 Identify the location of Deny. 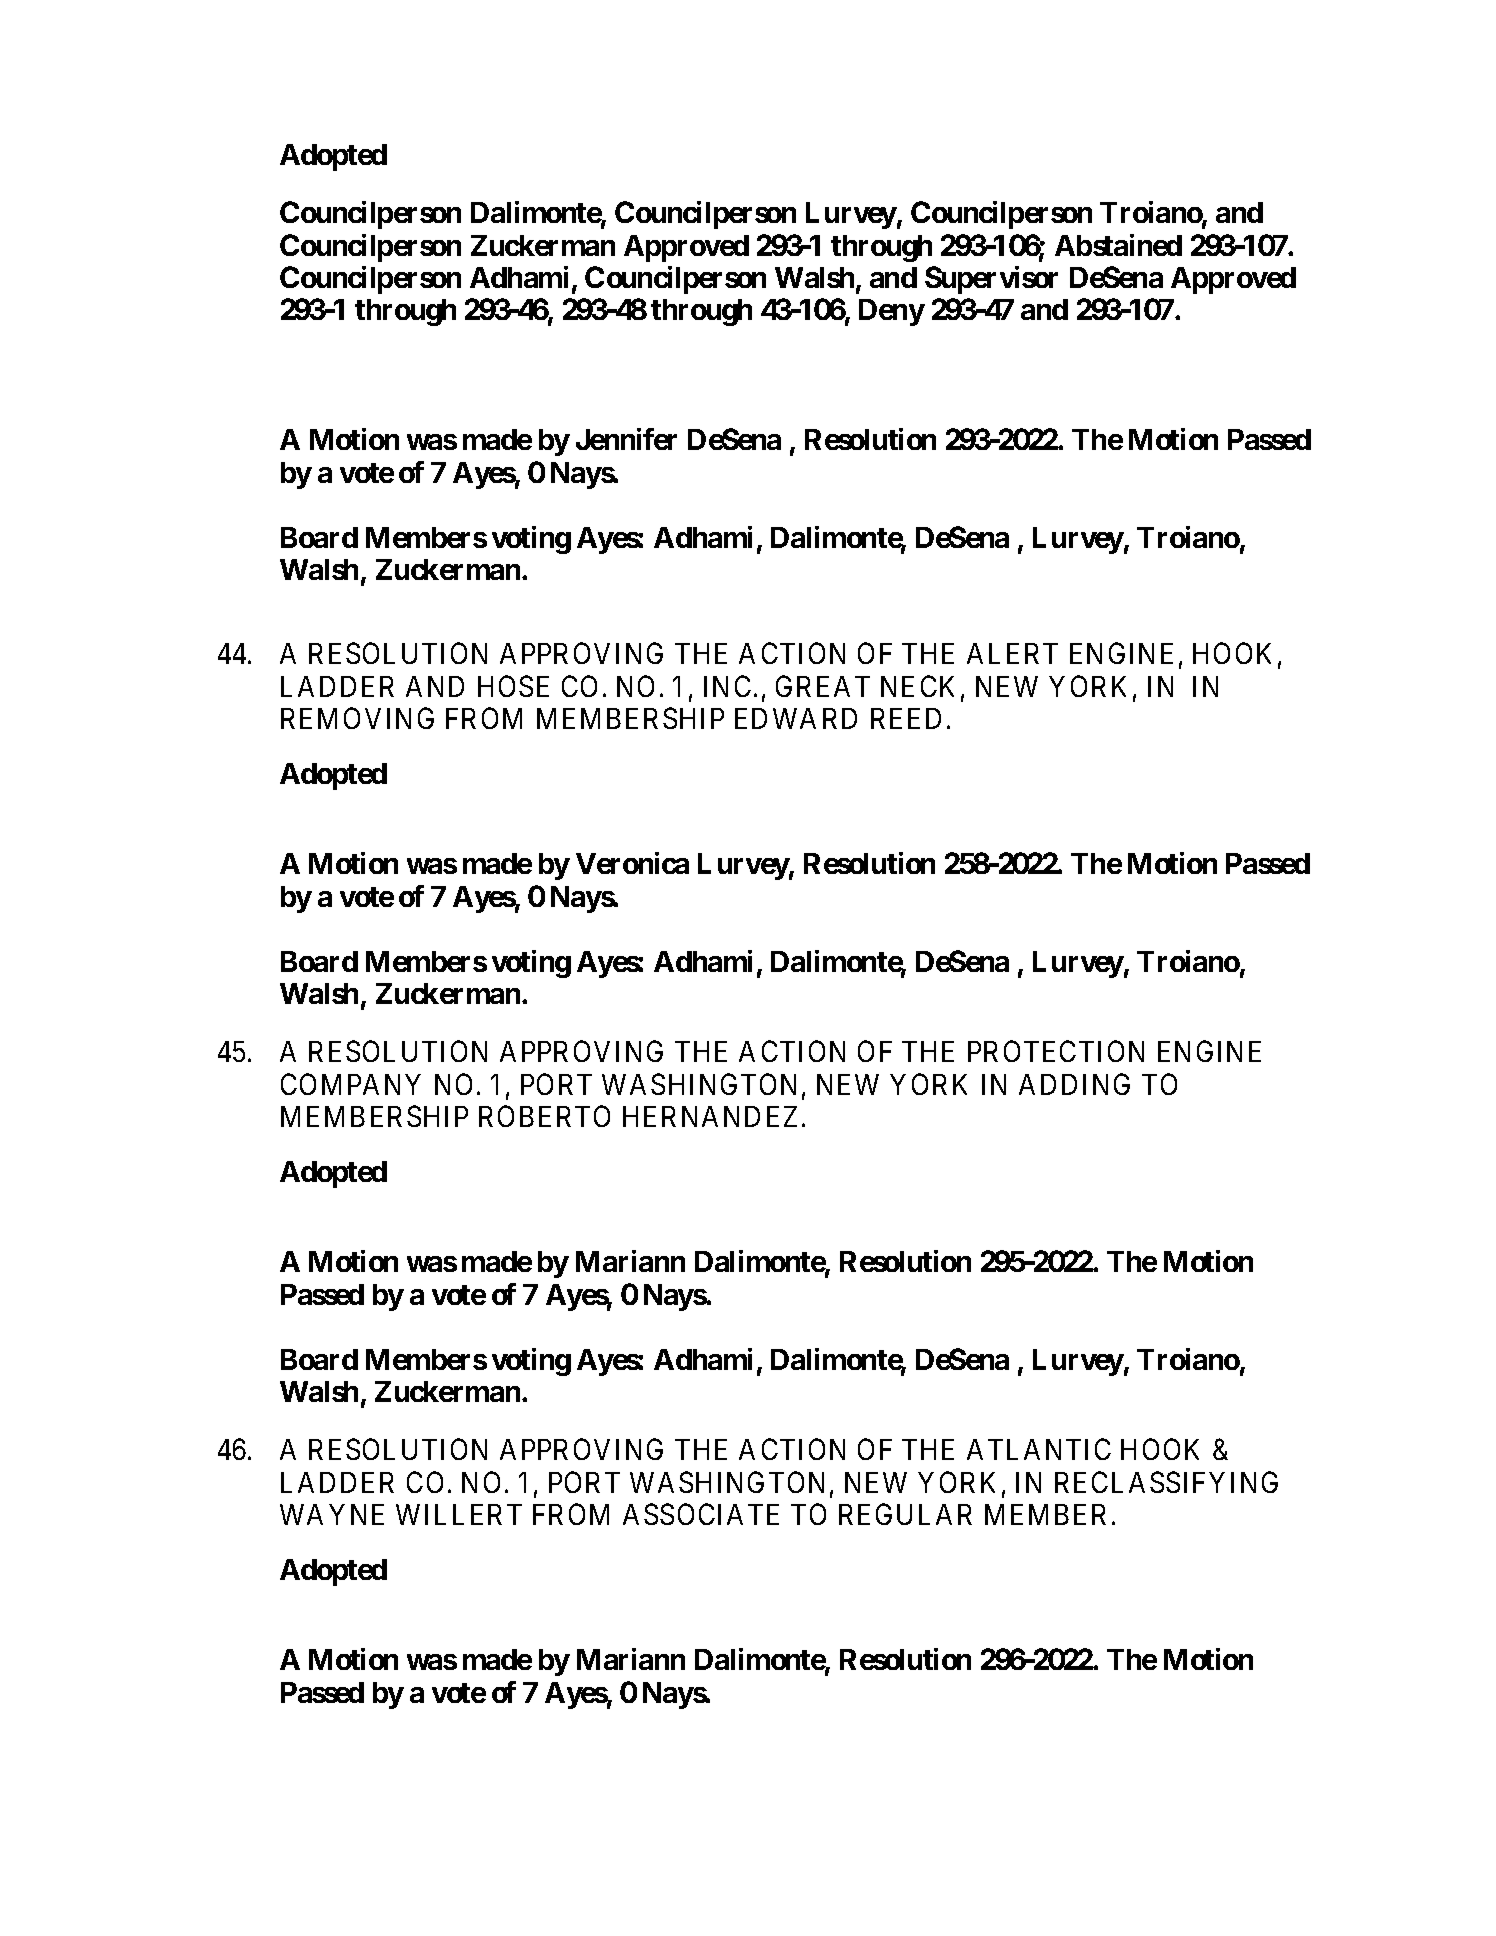
(892, 312).
